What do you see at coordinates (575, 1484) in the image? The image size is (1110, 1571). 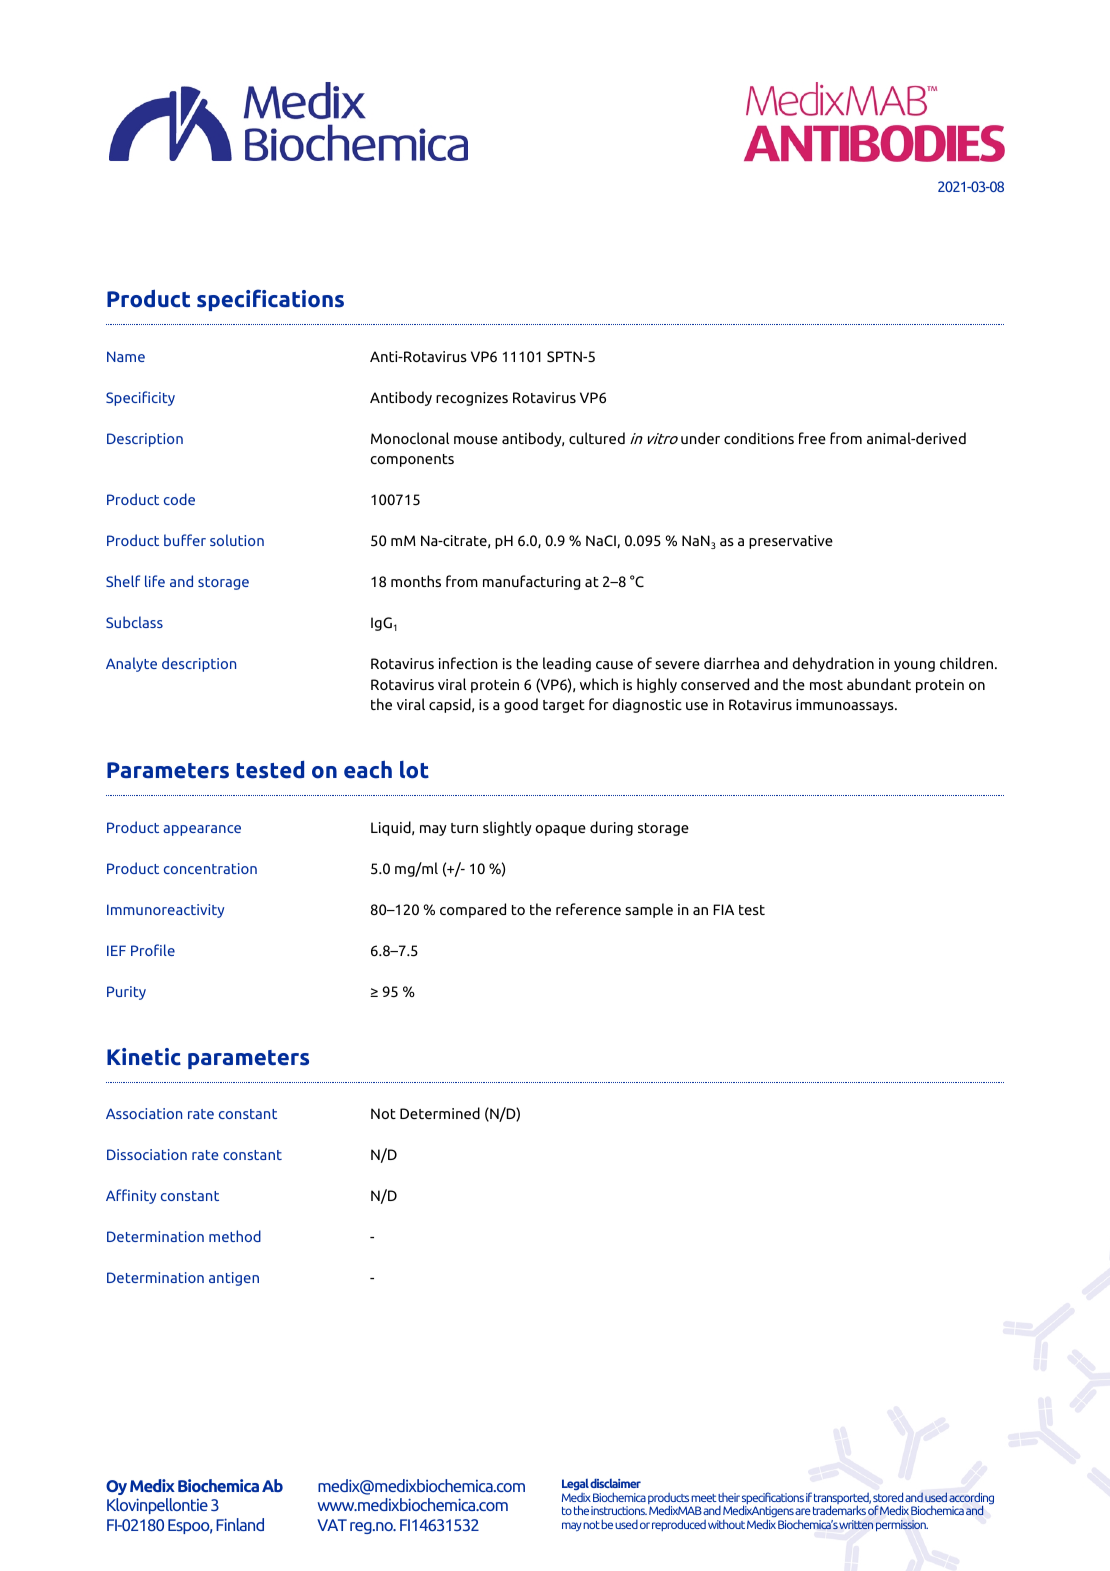 I see `Legal` at bounding box center [575, 1484].
